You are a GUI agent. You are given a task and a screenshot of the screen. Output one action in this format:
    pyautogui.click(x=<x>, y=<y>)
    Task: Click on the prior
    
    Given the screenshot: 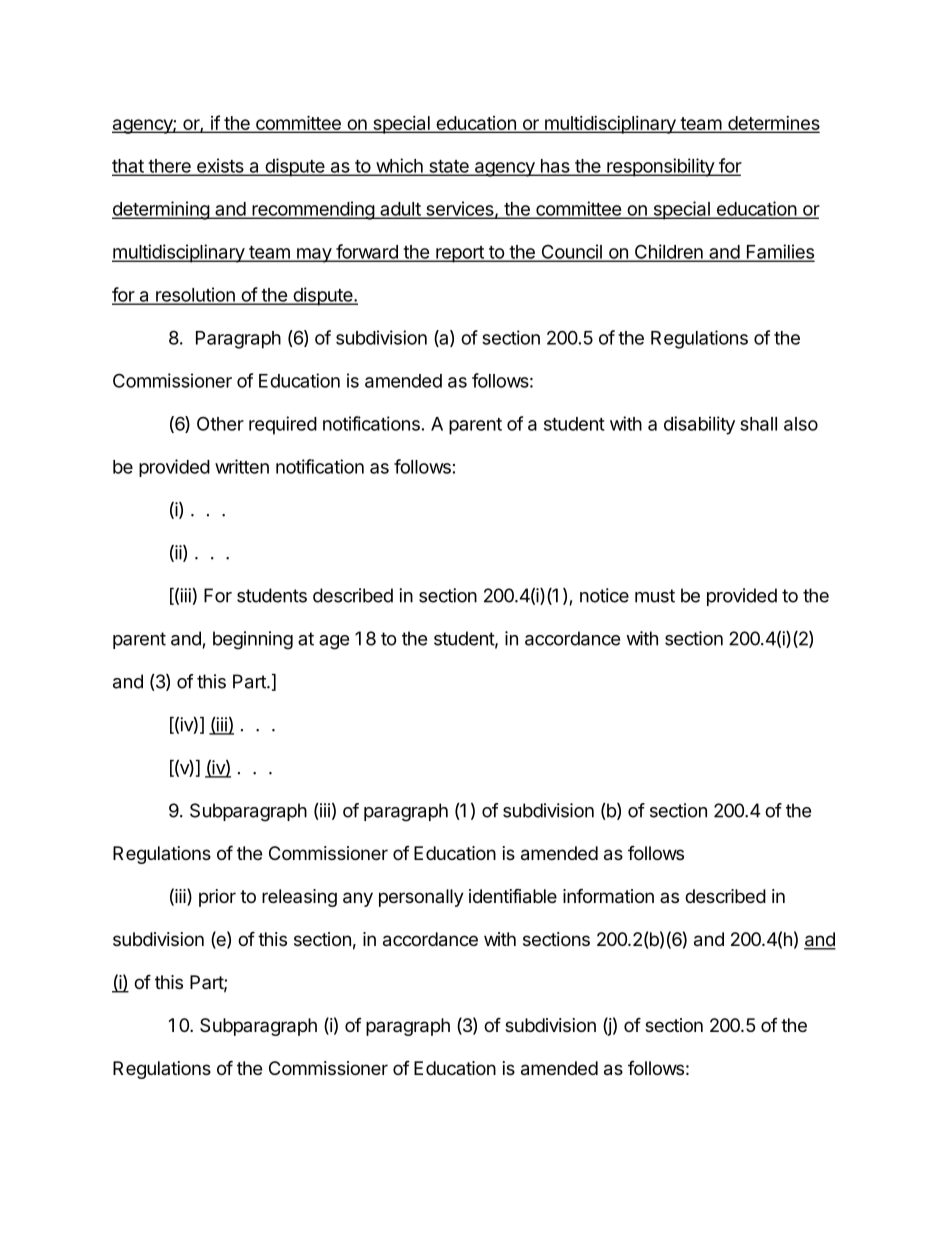 What is the action you would take?
    pyautogui.click(x=217, y=898)
